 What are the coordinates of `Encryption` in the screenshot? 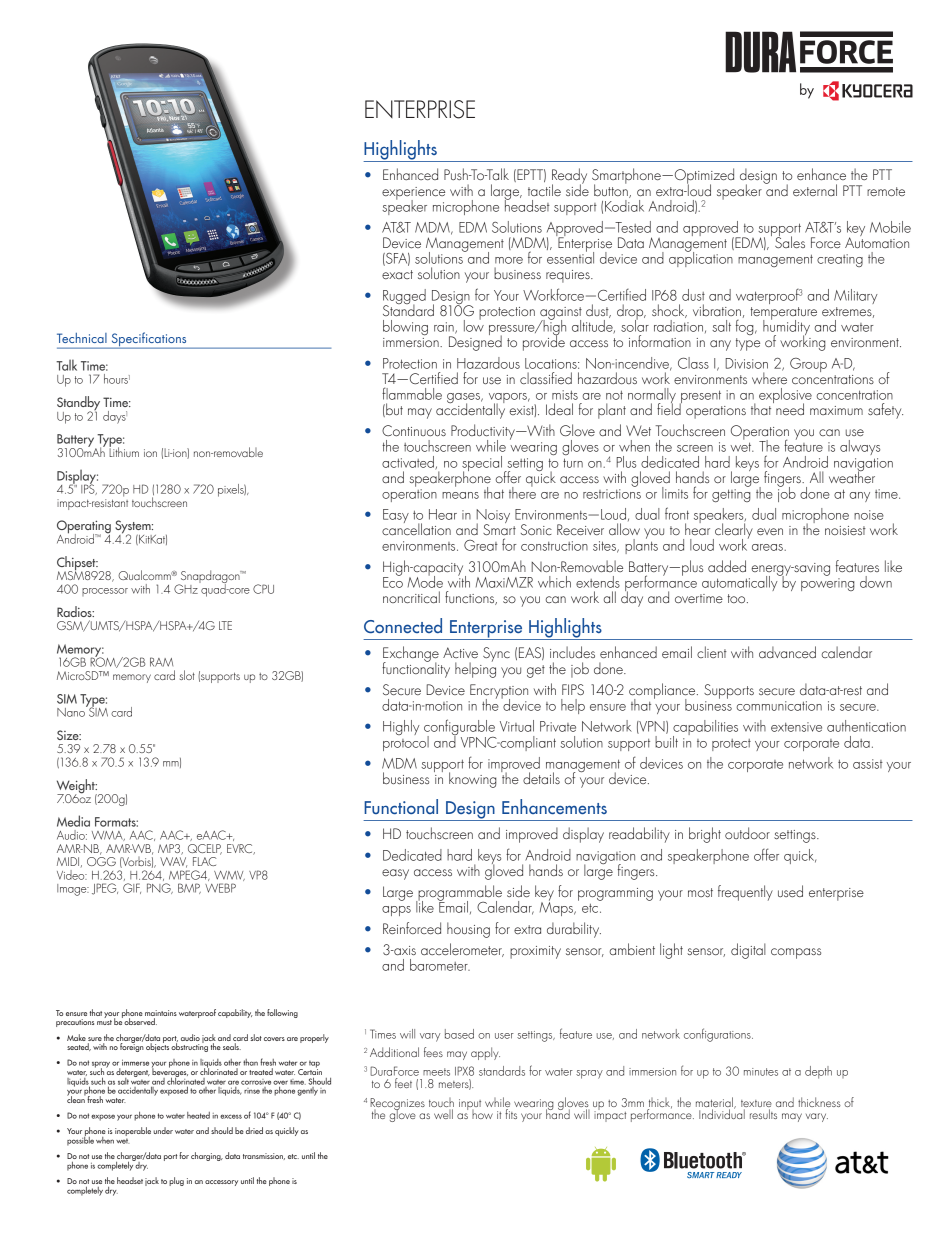 It's located at (499, 692).
